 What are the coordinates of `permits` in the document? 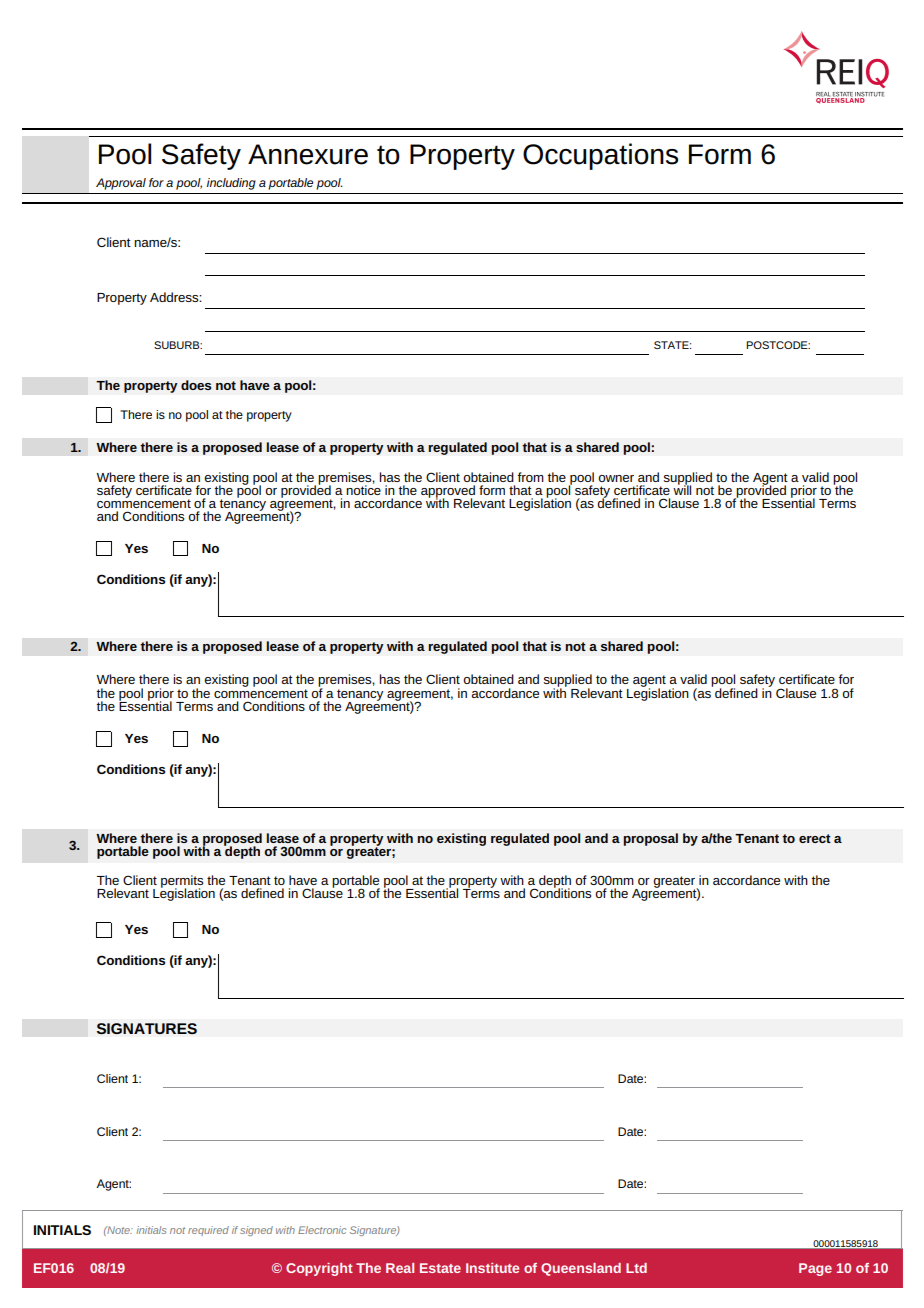 It's located at (182, 882).
